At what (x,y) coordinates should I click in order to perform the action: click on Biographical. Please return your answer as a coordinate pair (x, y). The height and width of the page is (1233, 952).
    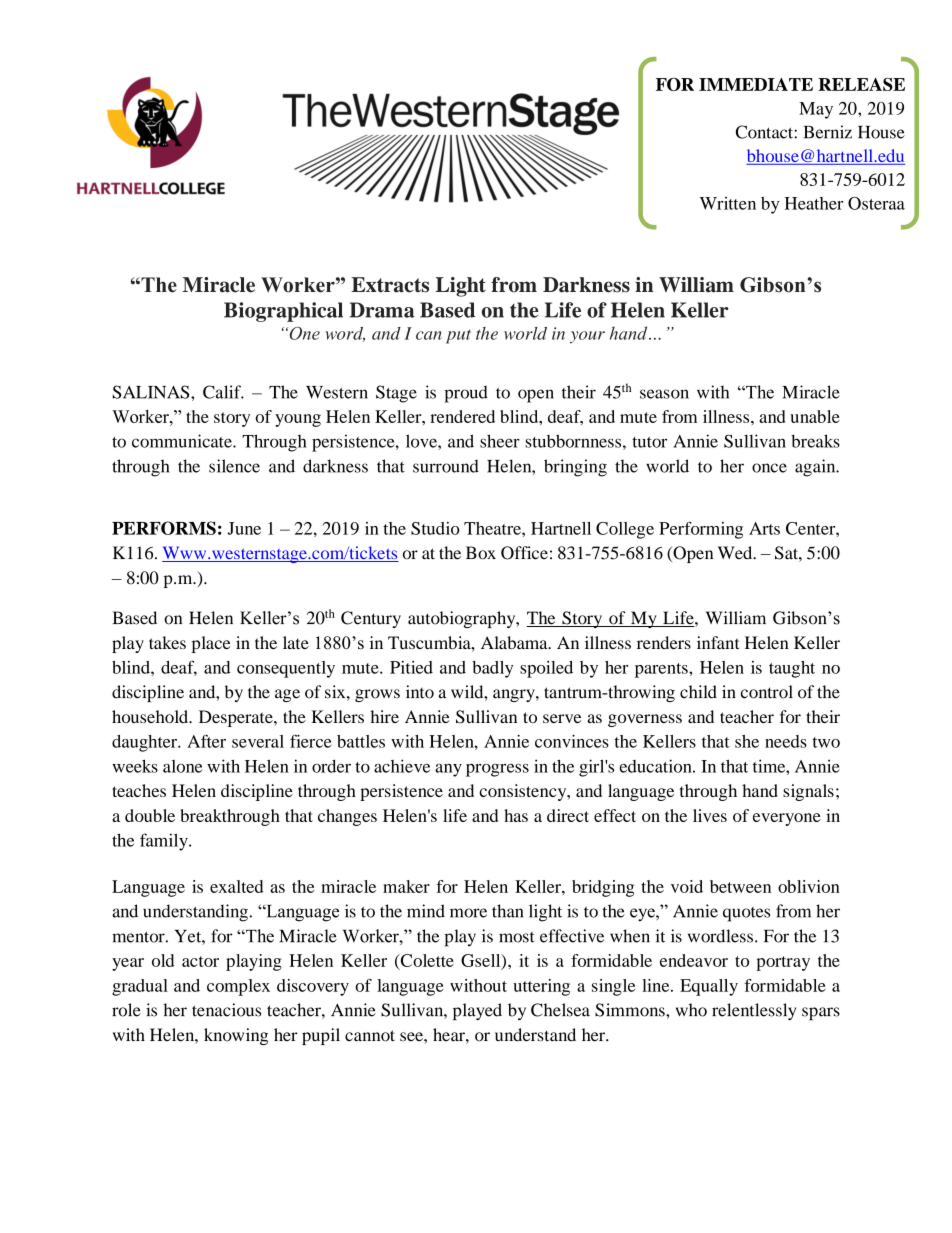
    Looking at the image, I should click on (283, 312).
